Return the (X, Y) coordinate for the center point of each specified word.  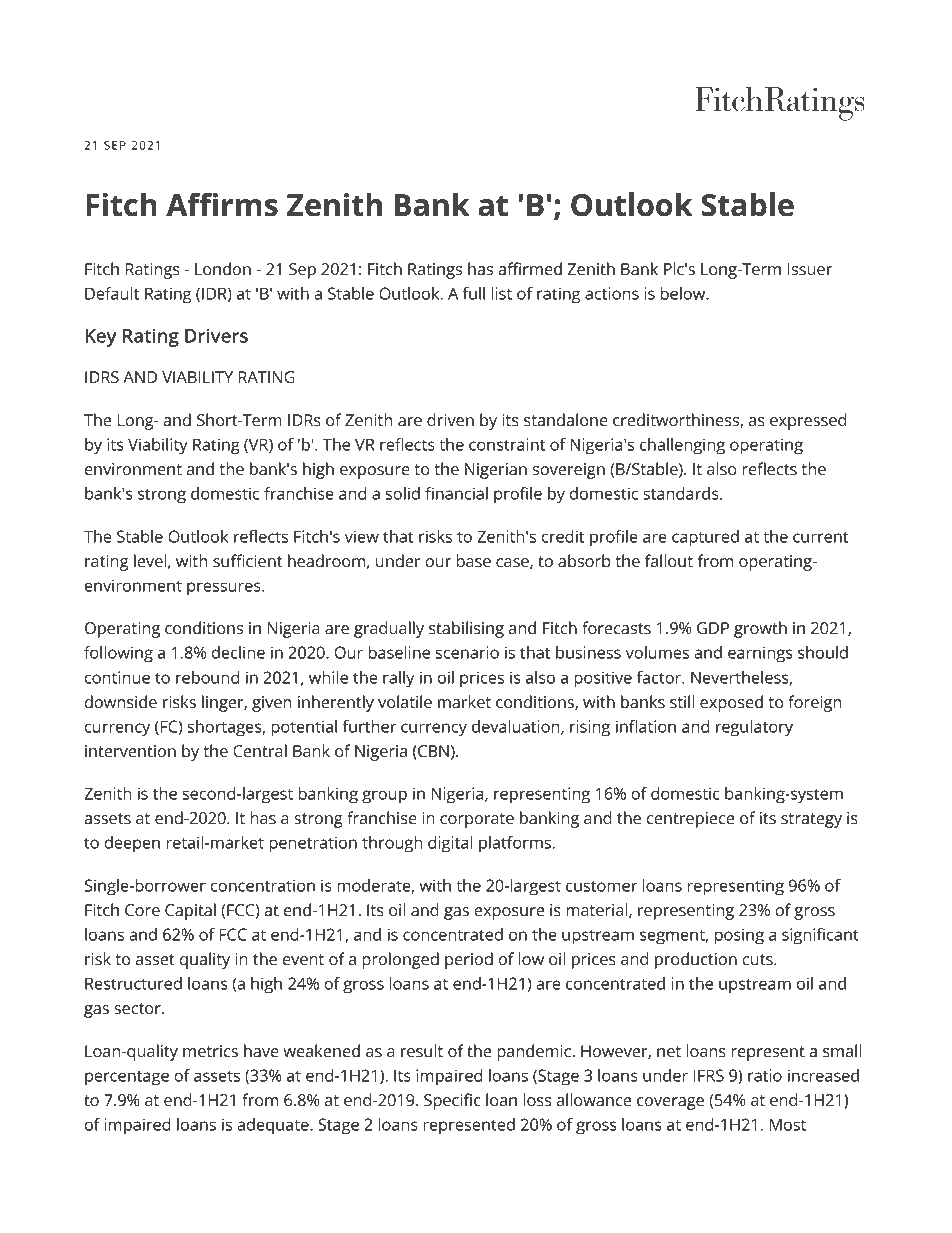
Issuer (810, 269)
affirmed (530, 269)
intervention (130, 751)
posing (739, 936)
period (469, 960)
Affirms (222, 204)
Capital (190, 911)
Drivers (216, 336)
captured (705, 538)
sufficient (247, 561)
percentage (127, 1078)
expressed (808, 421)
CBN (432, 751)
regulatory (754, 728)
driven (450, 420)
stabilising (466, 629)
